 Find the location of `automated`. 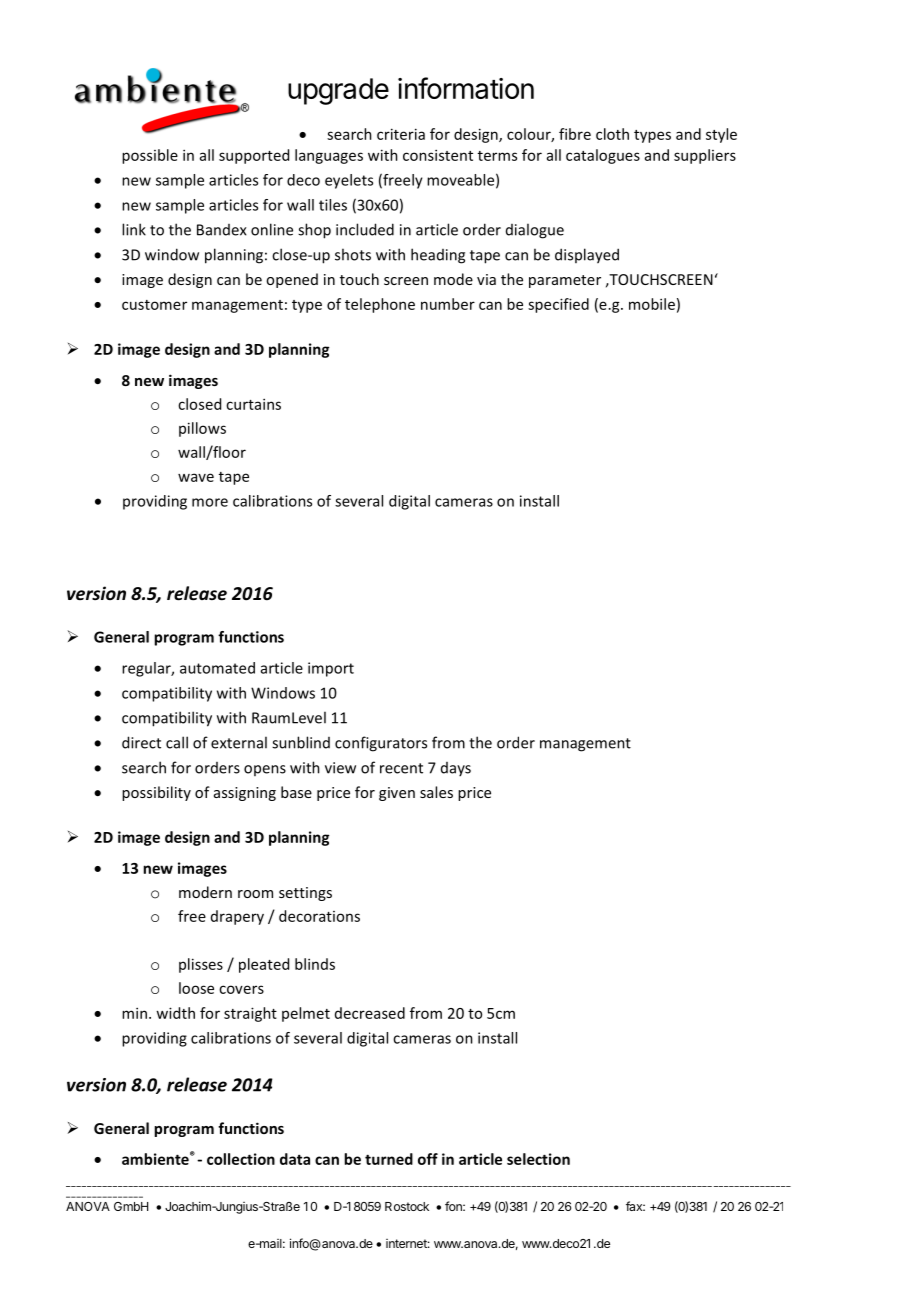

automated is located at coordinates (217, 668).
